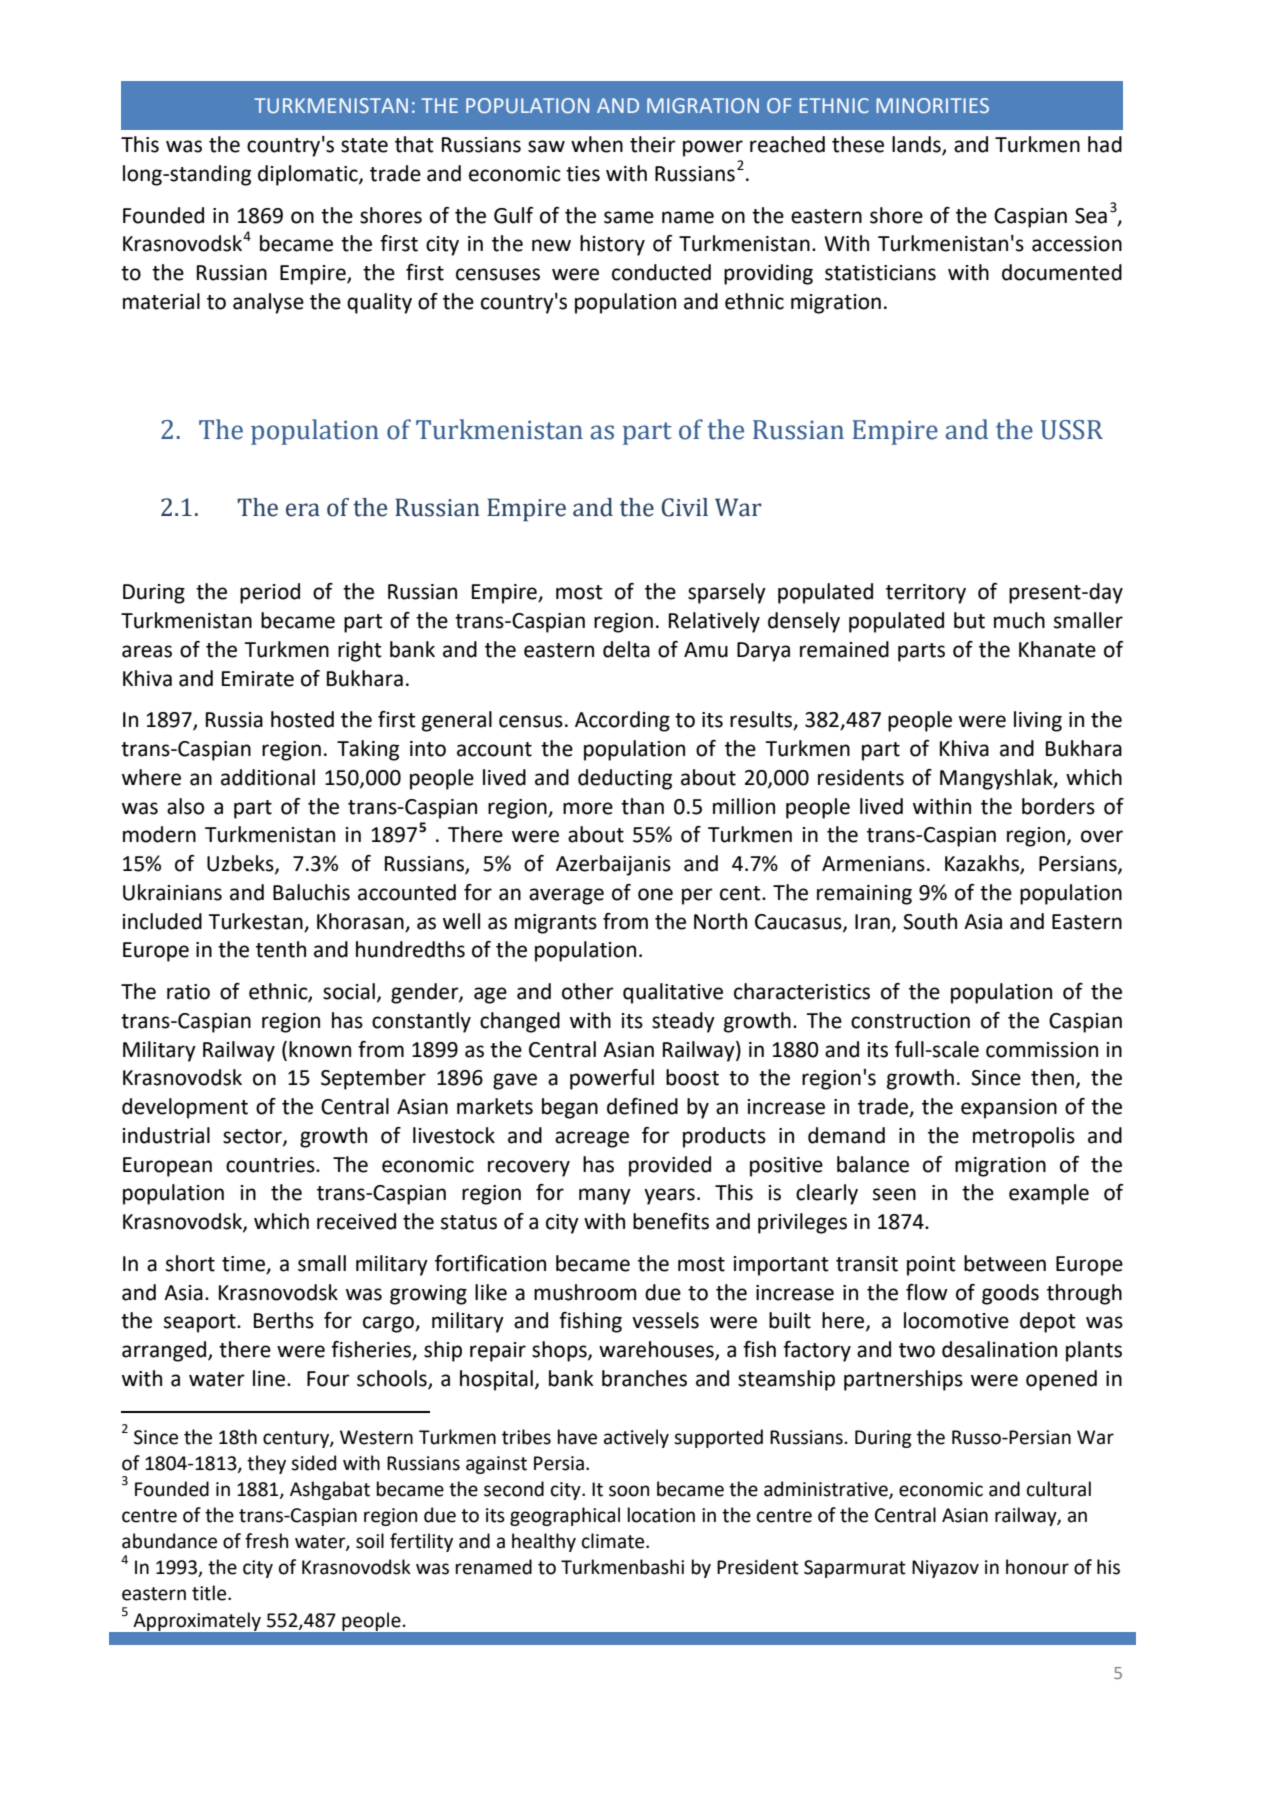 This document has width=1275, height=1804. What do you see at coordinates (266, 1541) in the document?
I see `fresh` at bounding box center [266, 1541].
